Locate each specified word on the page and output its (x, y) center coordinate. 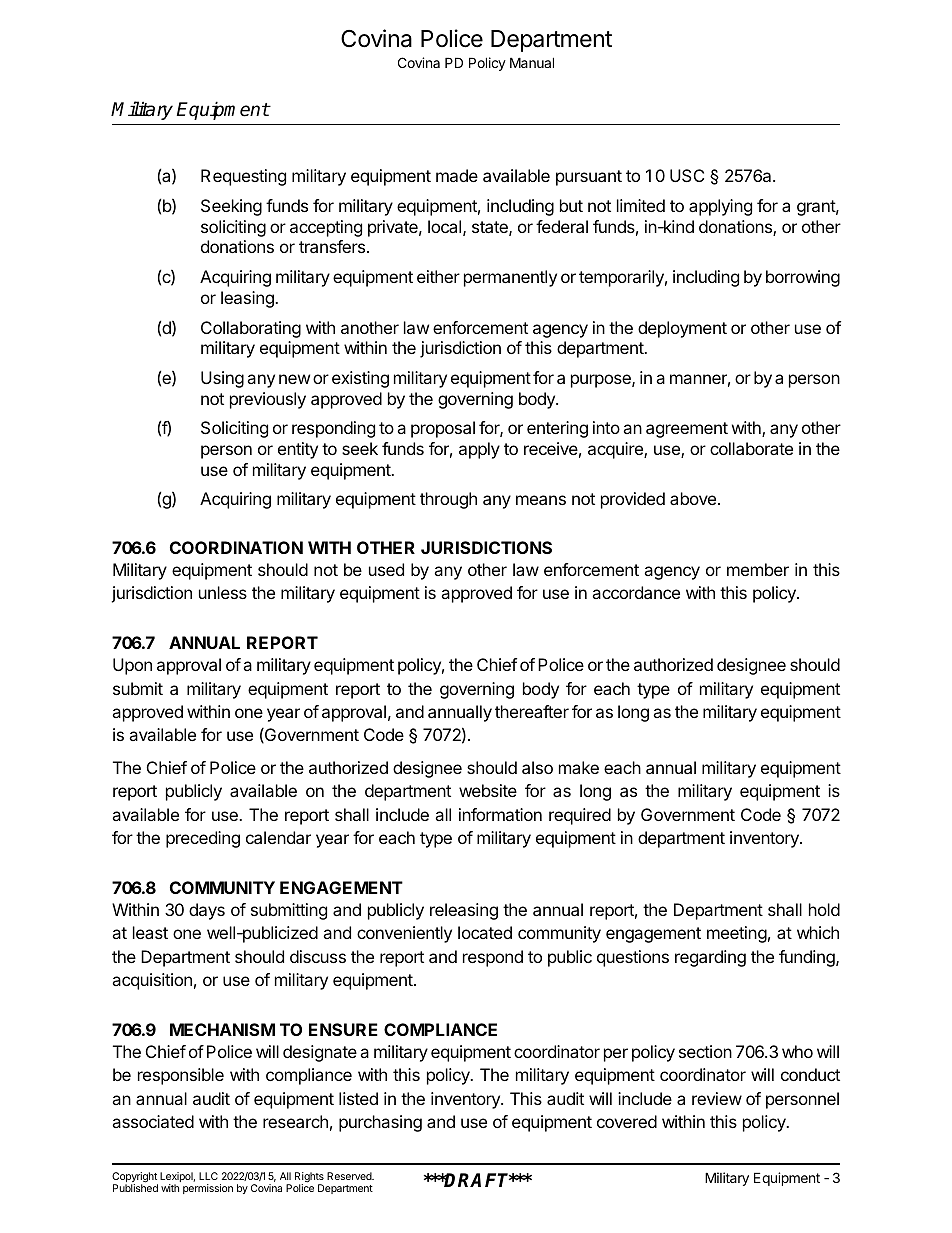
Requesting (243, 177)
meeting (737, 934)
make (579, 767)
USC (687, 175)
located (485, 932)
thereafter (532, 711)
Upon (132, 666)
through (448, 500)
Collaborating (251, 329)
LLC (208, 1176)
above (693, 498)
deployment (682, 329)
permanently (510, 278)
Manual (532, 62)
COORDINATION (236, 547)
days (207, 911)
